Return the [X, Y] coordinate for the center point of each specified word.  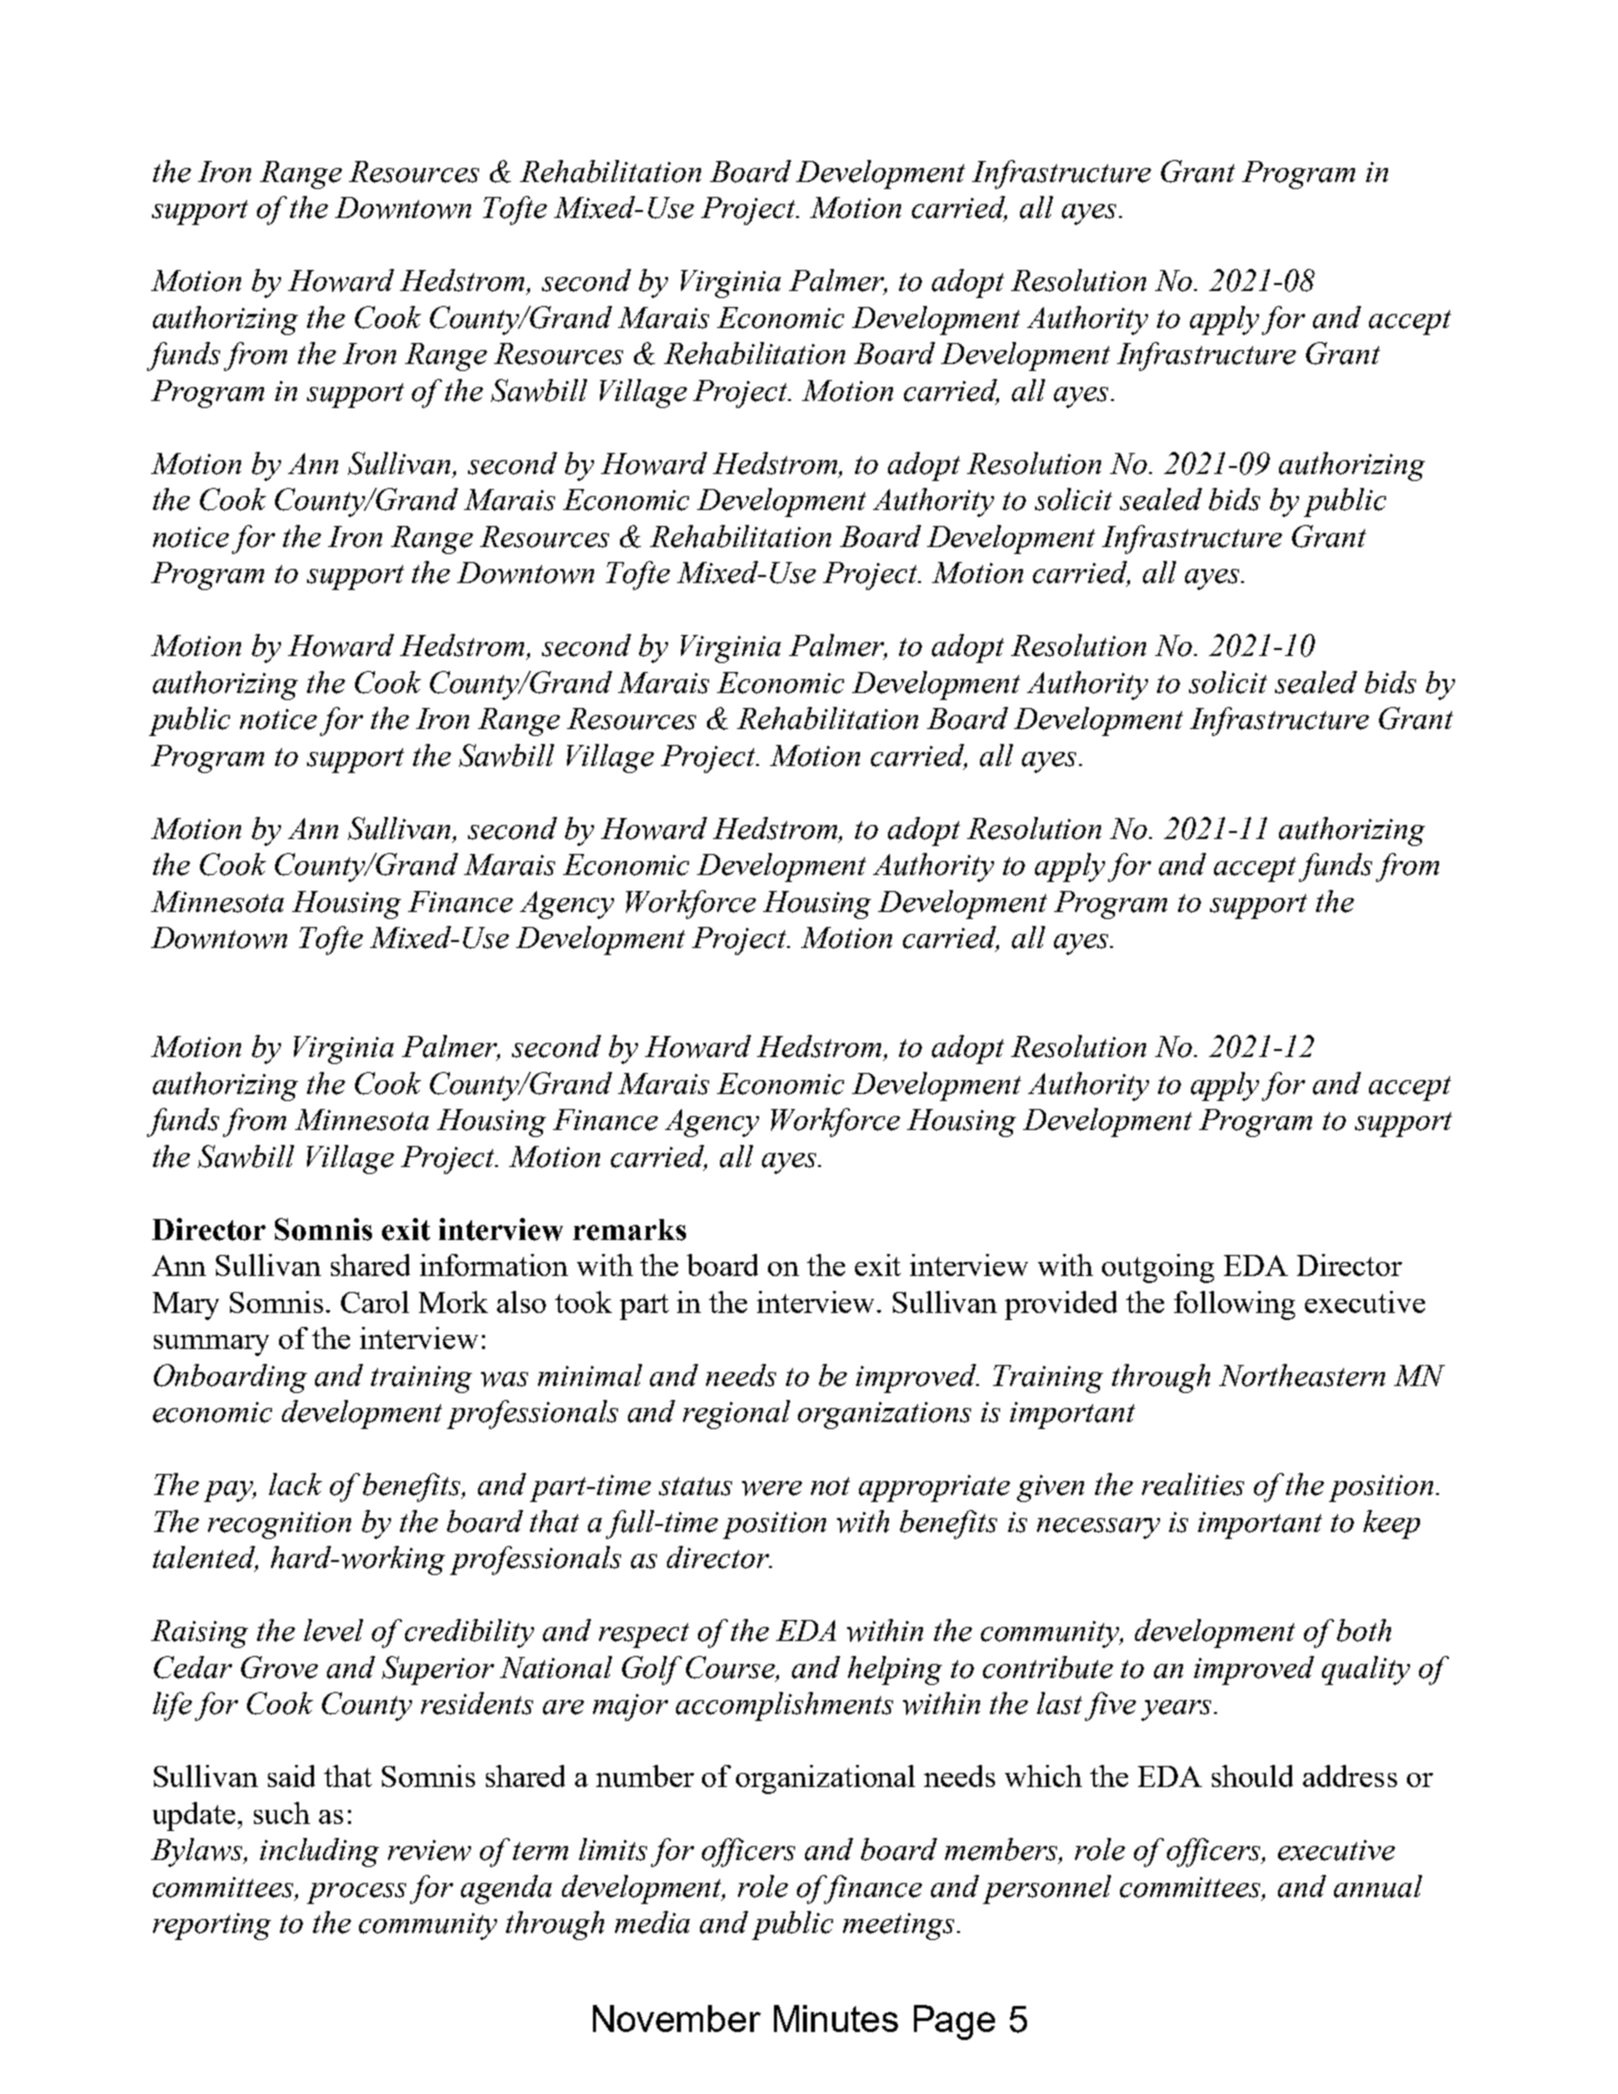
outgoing [1158, 1268]
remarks [629, 1230]
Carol [375, 1302]
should [1252, 1776]
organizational [825, 1779]
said [291, 1776]
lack [295, 1484]
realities [1193, 1484]
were [772, 1488]
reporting [212, 1926]
